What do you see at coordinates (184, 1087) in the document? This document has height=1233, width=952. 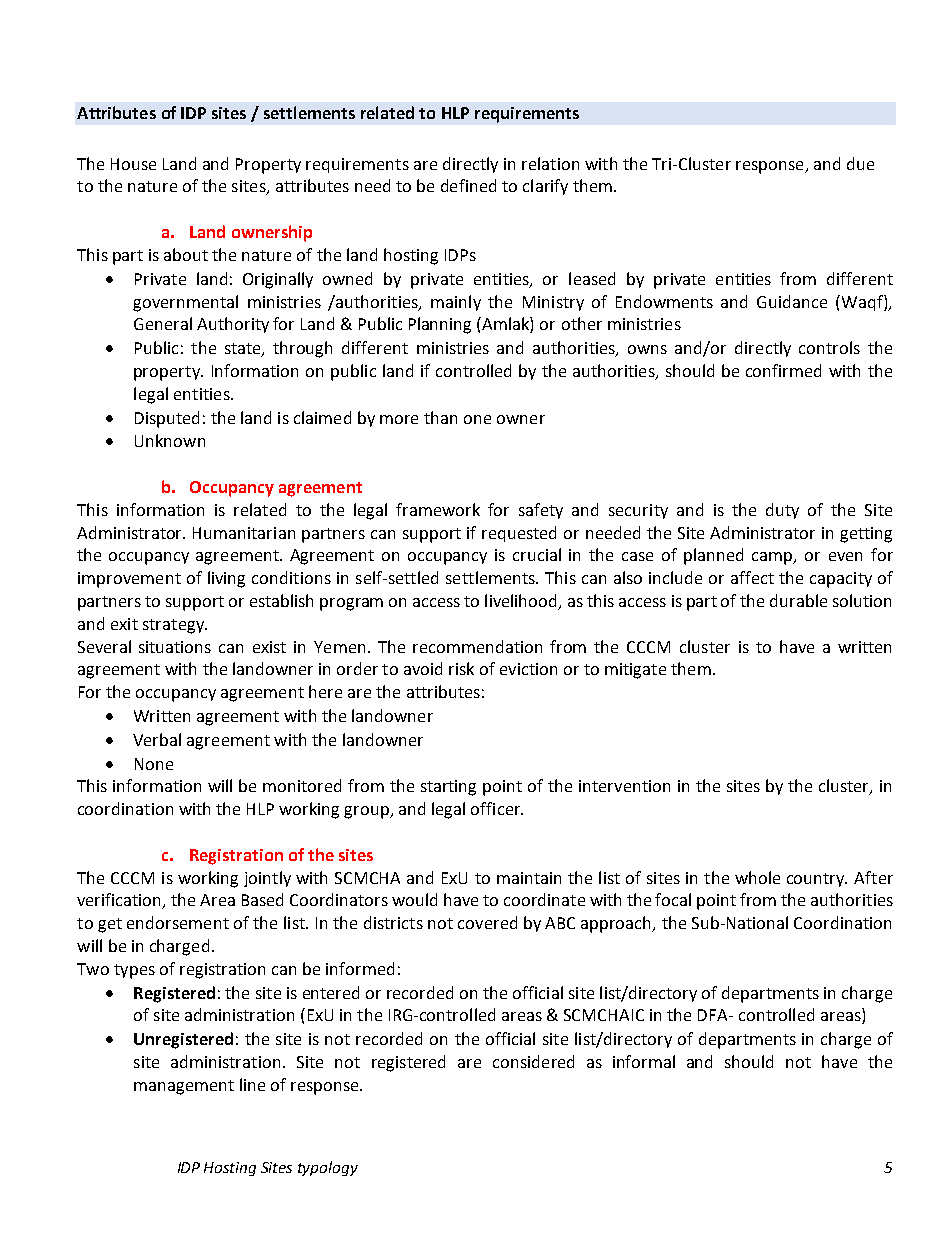 I see `management` at bounding box center [184, 1087].
